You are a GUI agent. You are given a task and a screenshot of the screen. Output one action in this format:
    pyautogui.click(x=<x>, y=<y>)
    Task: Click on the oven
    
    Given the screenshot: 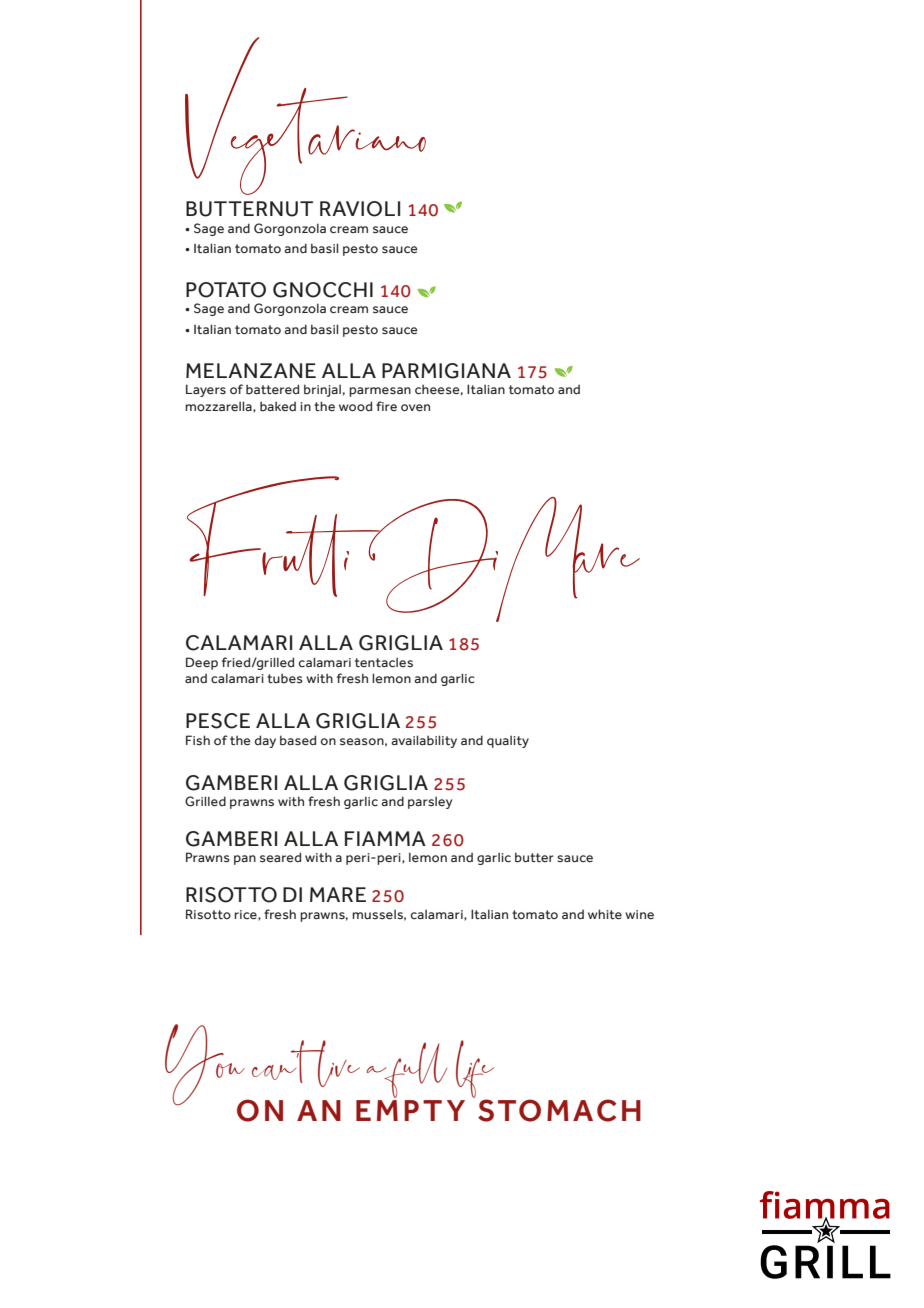 What is the action you would take?
    pyautogui.click(x=415, y=408)
